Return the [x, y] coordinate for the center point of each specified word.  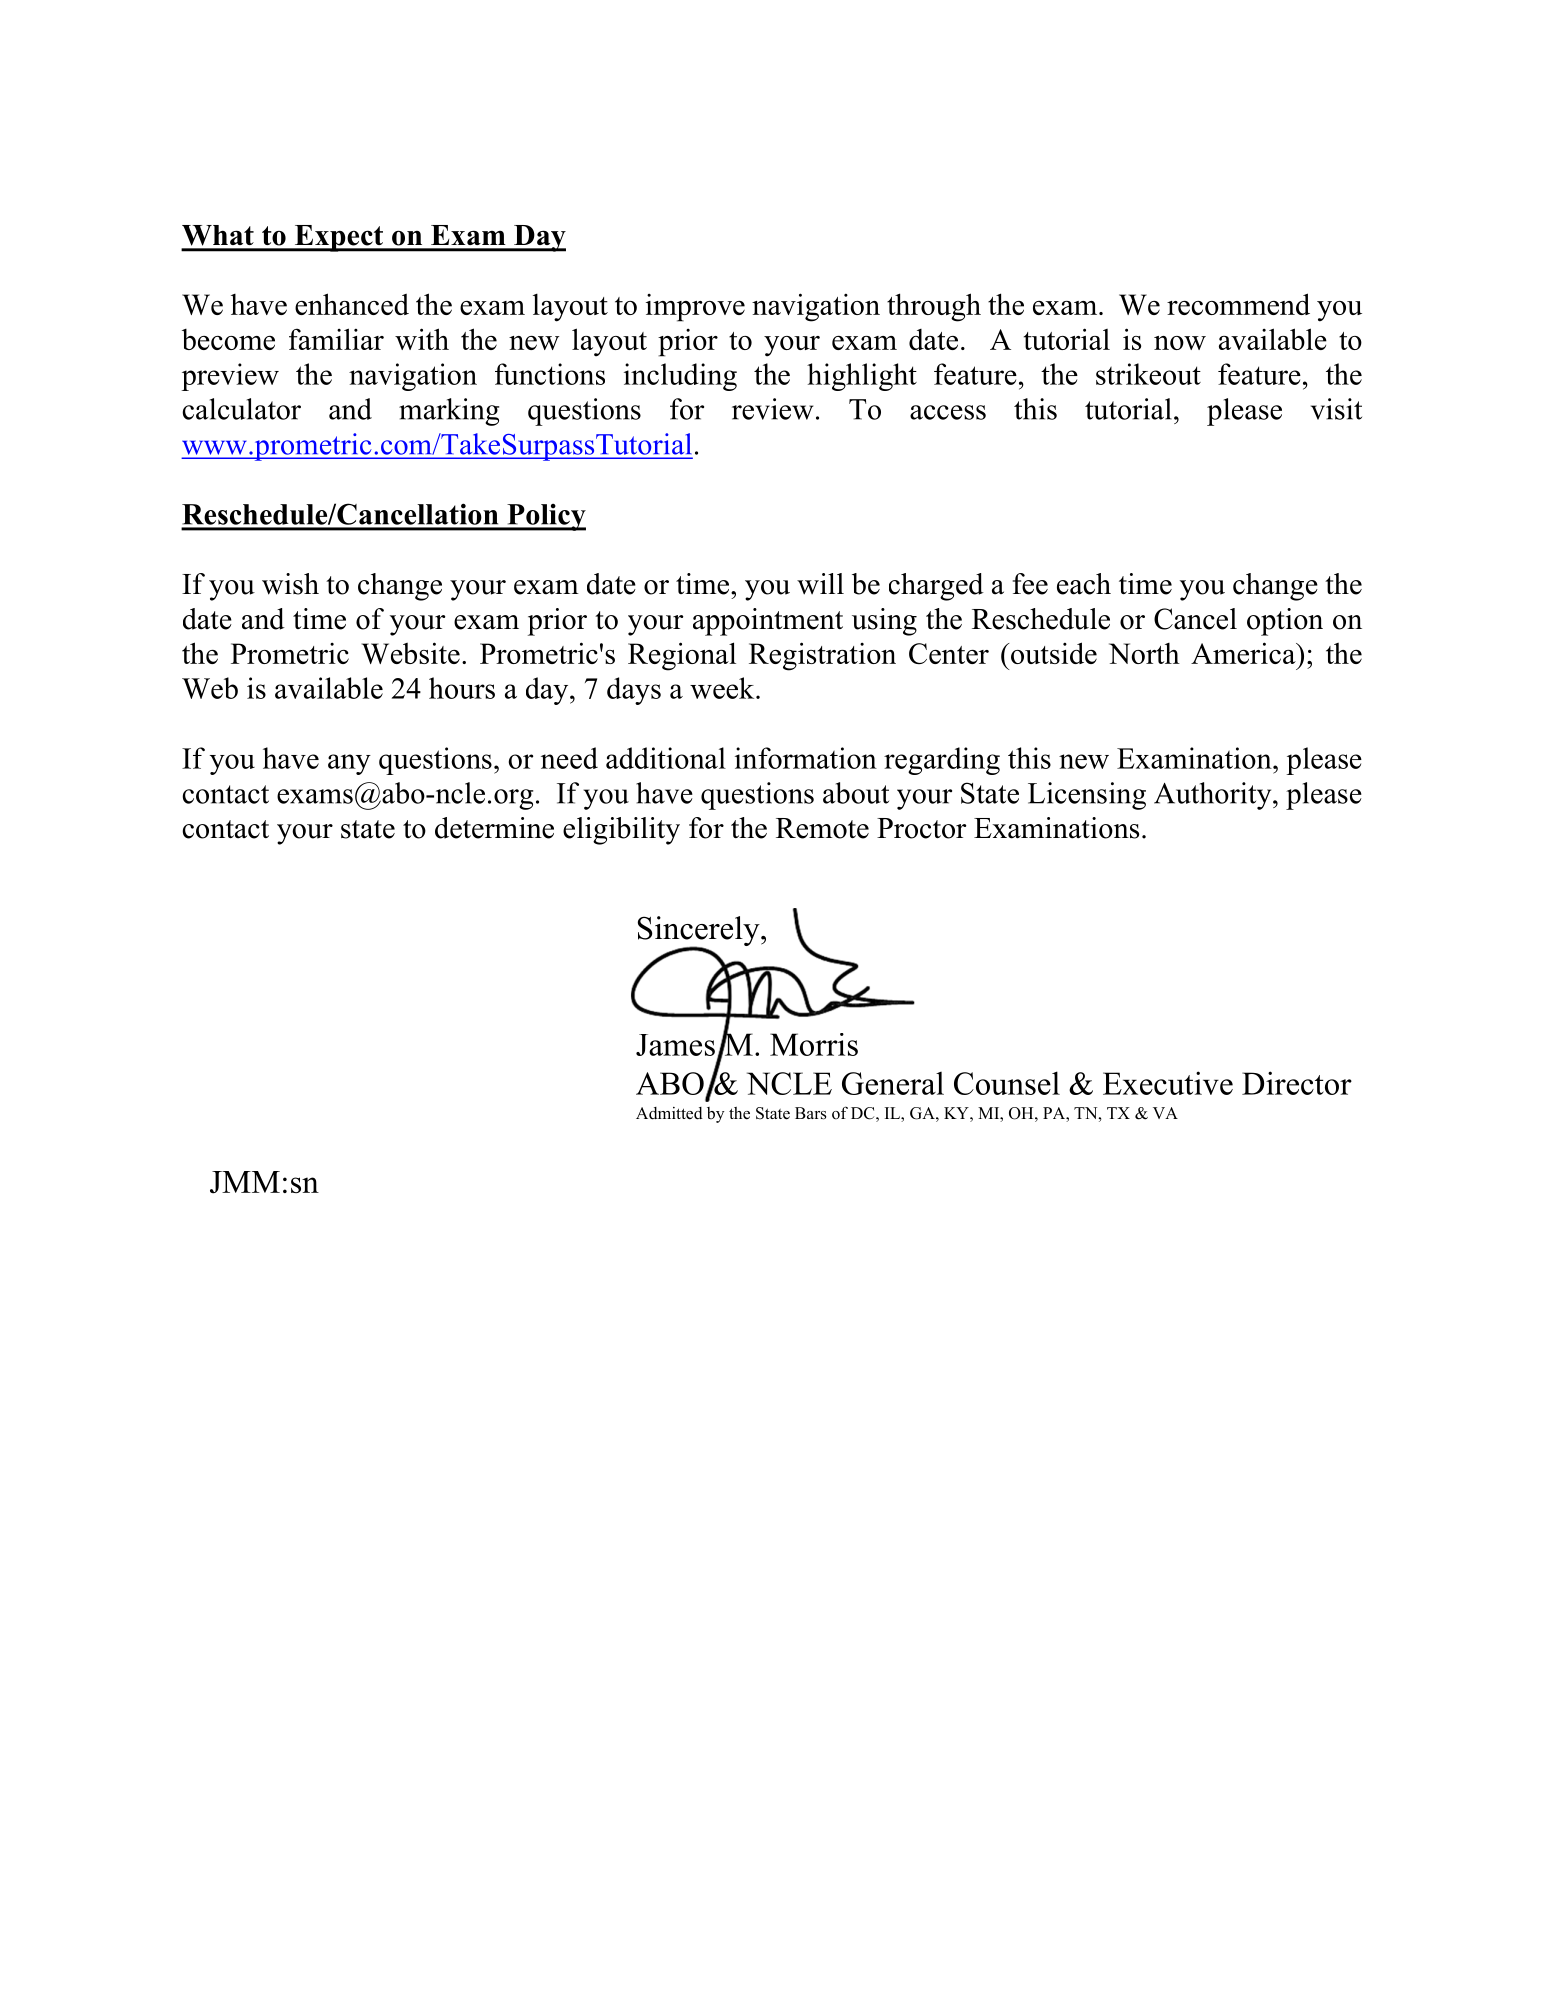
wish [290, 584]
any [349, 764]
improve [695, 308]
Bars [810, 1113]
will [820, 584]
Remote [822, 828]
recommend [1238, 304]
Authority [1214, 796]
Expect [339, 238]
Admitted [669, 1113]
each [1084, 584]
